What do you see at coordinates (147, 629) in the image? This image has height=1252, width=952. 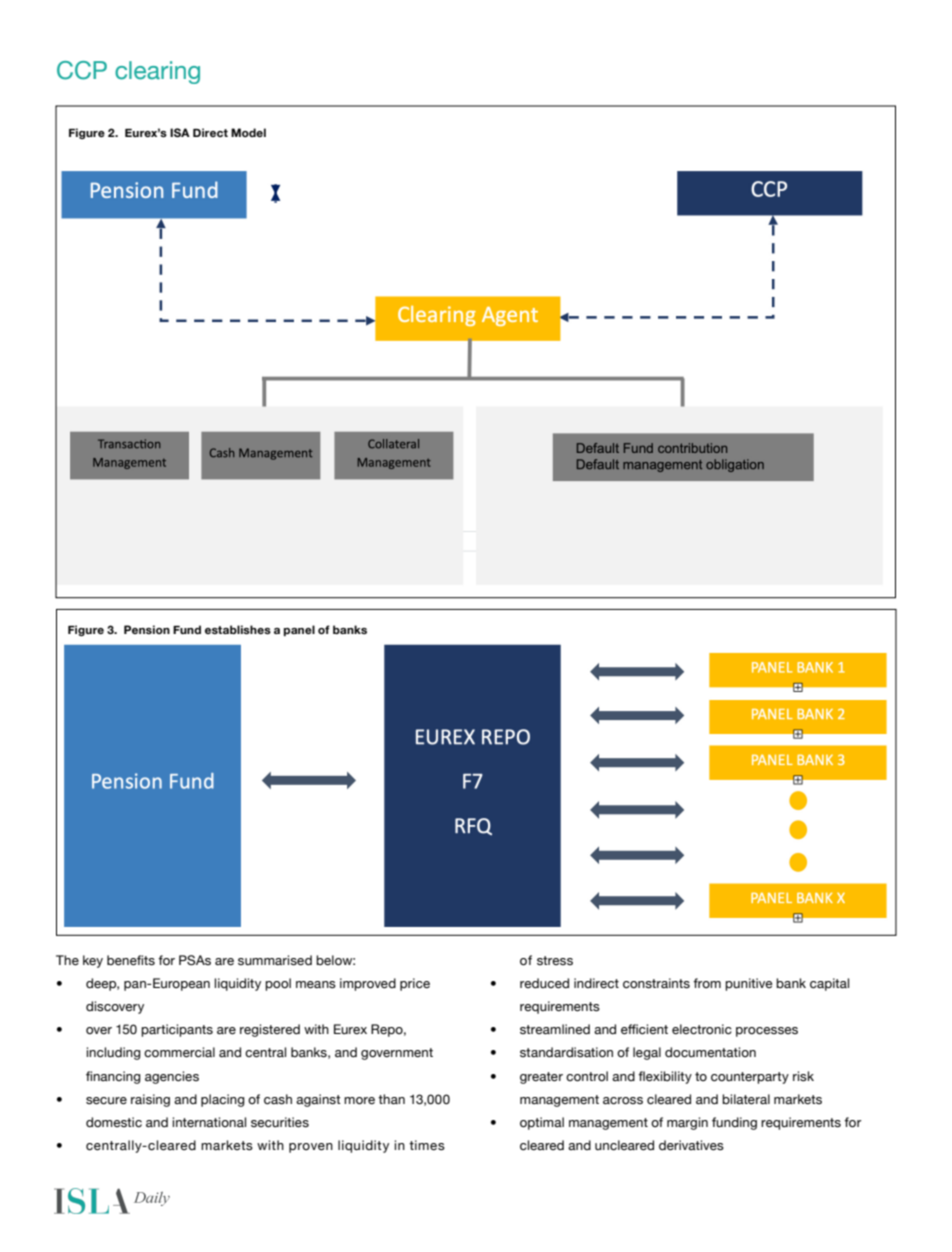 I see `Pension` at bounding box center [147, 629].
